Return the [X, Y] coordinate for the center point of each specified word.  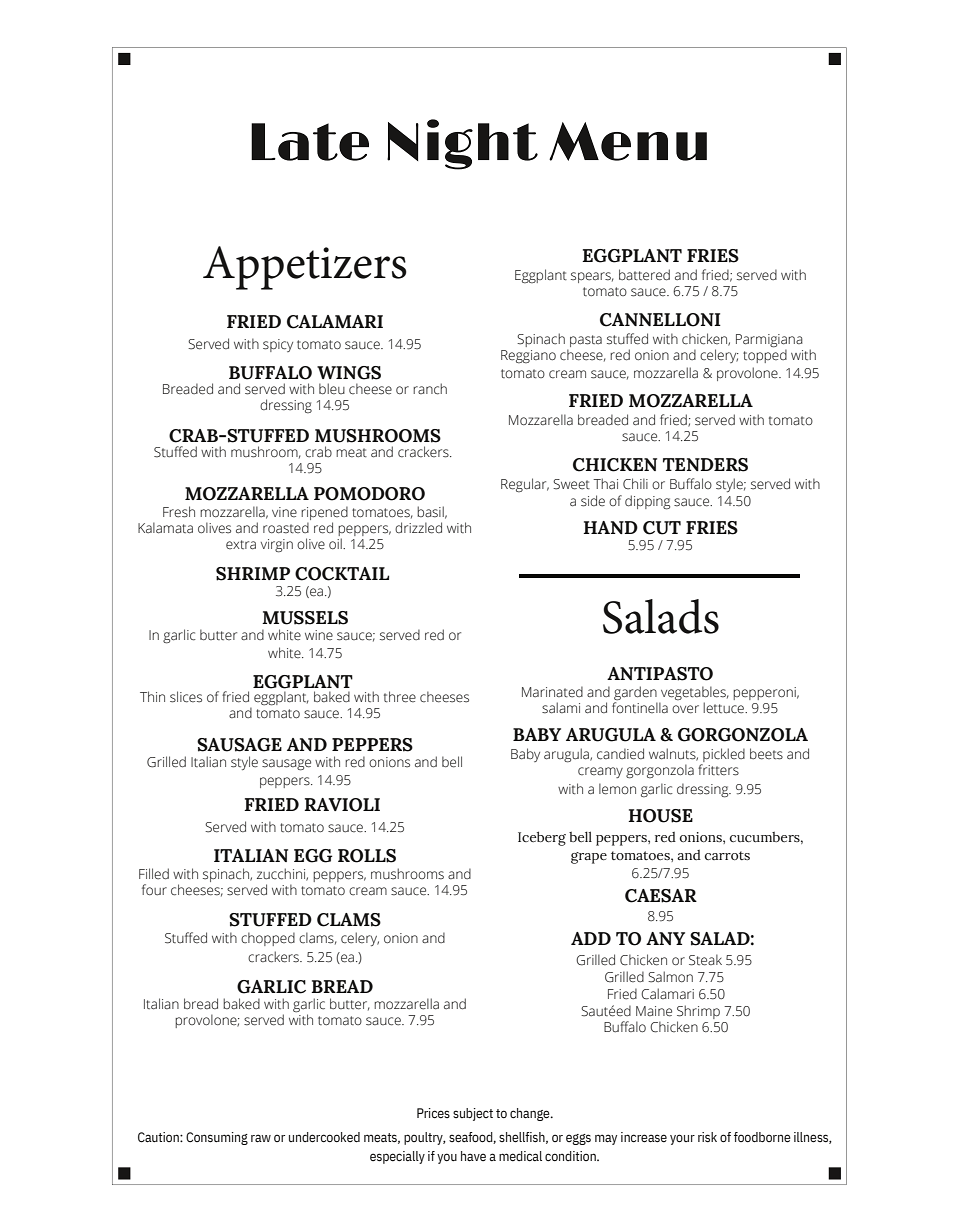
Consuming [217, 1138]
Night [462, 144]
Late [310, 142]
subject [473, 1114]
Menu [628, 141]
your [682, 1139]
